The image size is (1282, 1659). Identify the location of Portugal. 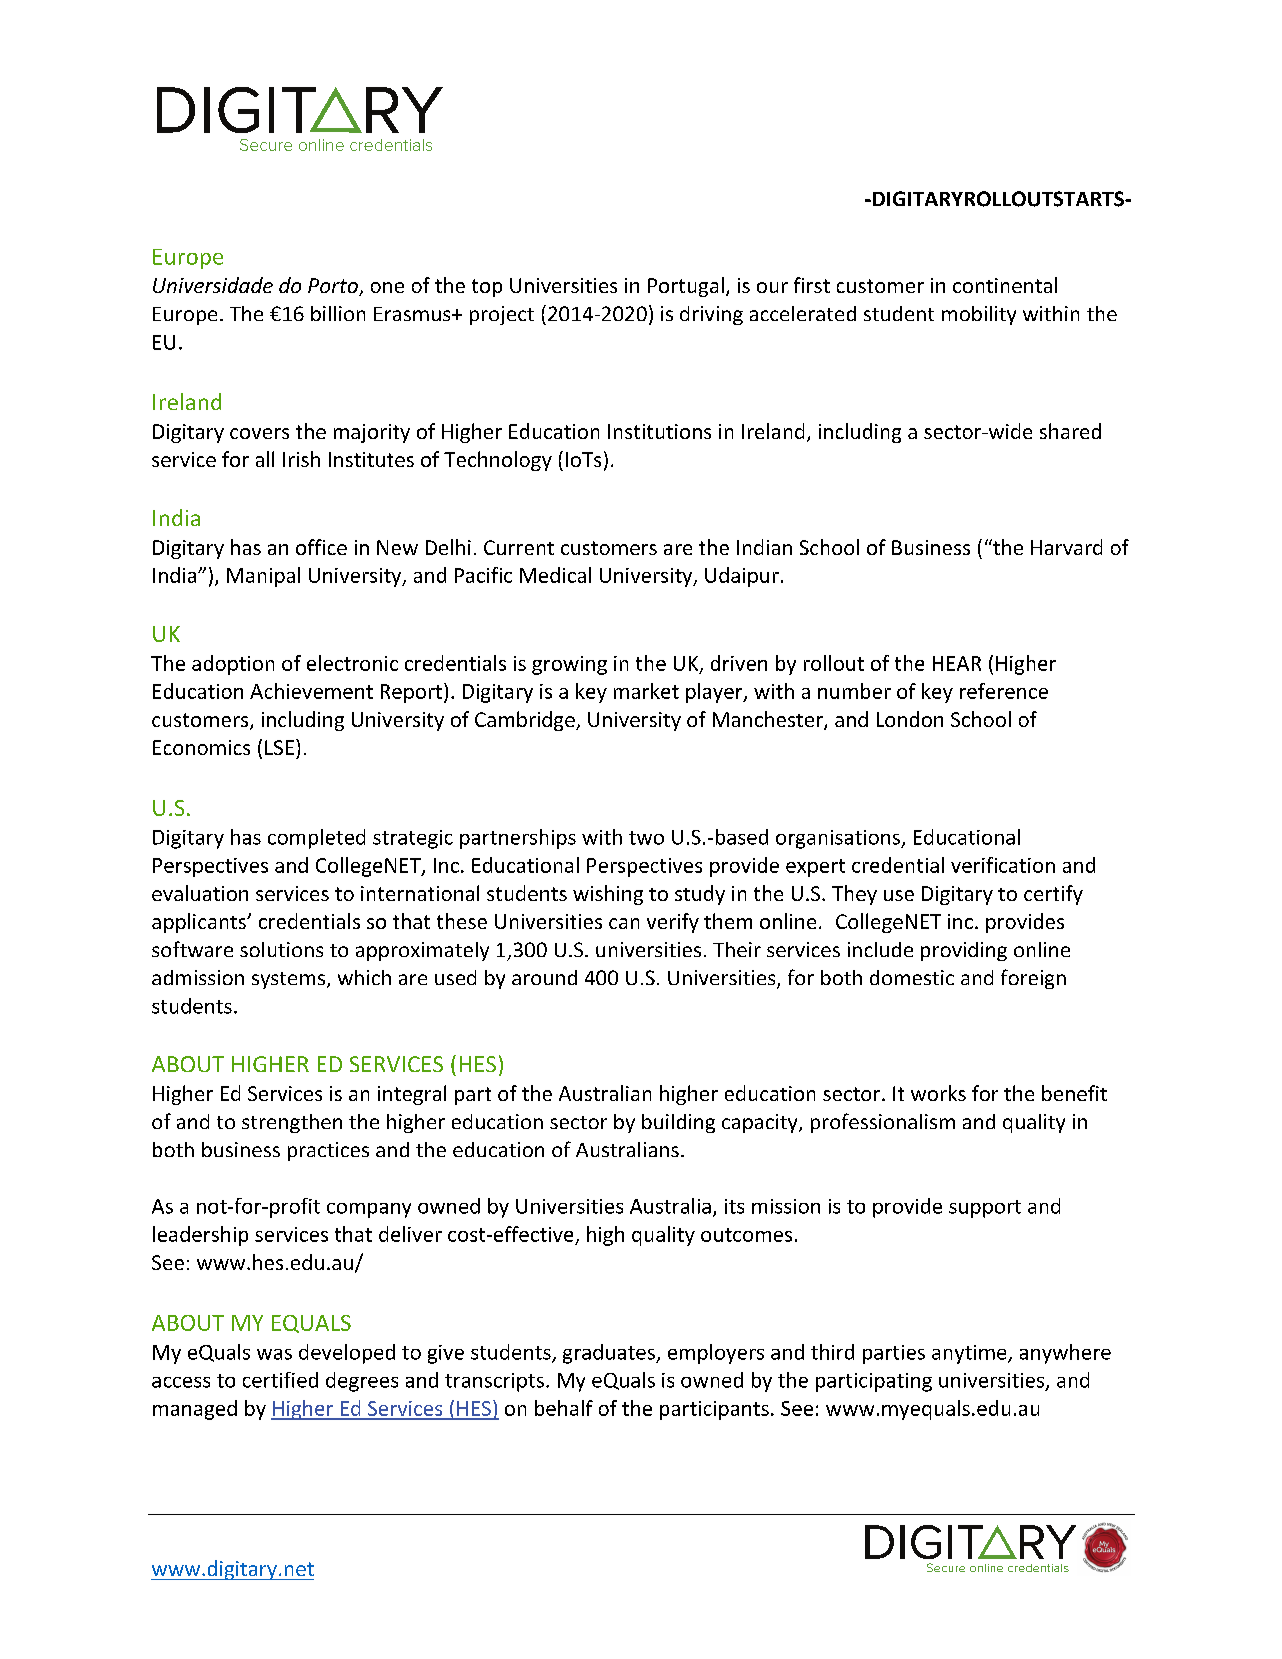
(686, 287).
